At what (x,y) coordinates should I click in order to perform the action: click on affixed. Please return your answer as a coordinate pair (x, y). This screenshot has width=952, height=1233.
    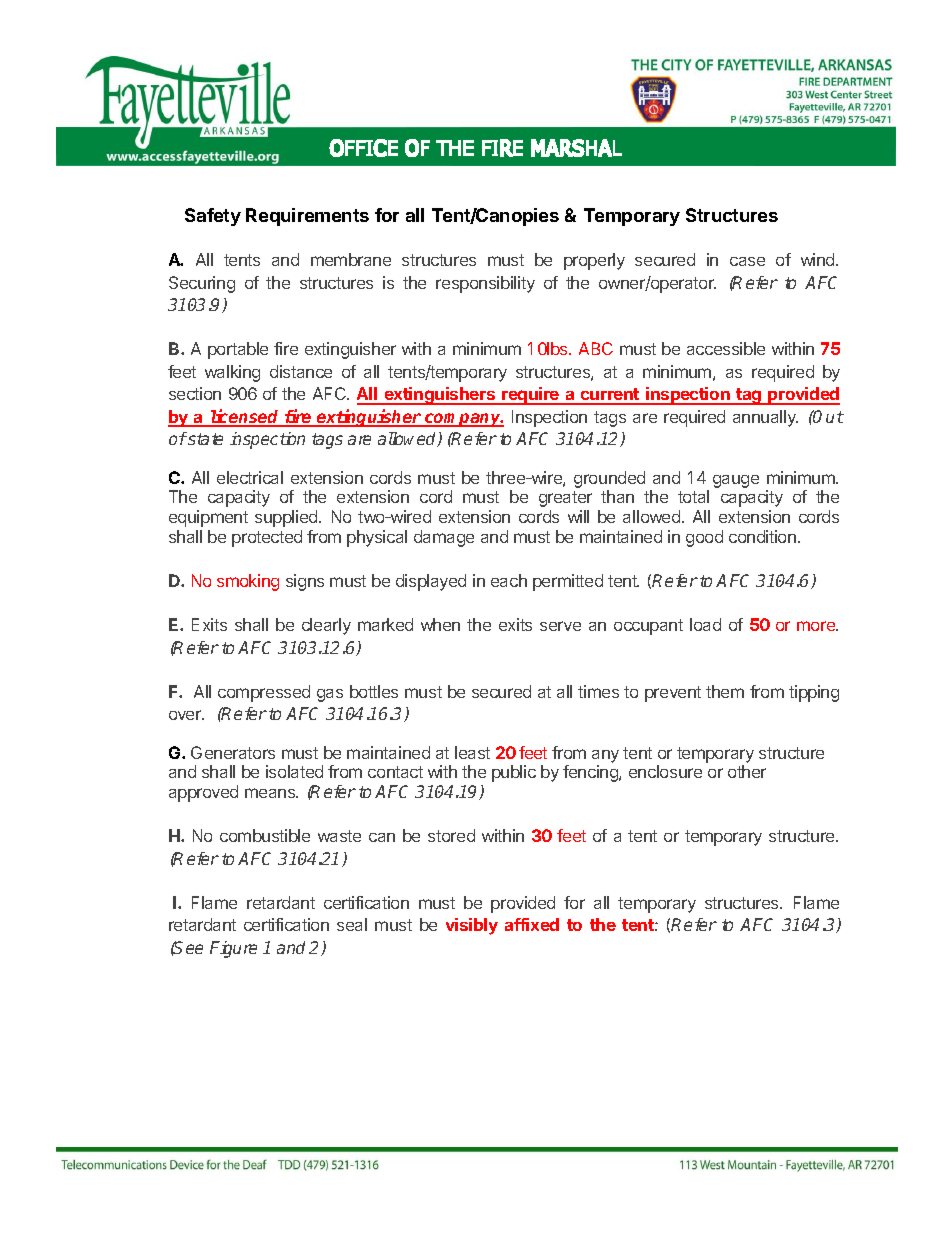
    Looking at the image, I should click on (532, 924).
